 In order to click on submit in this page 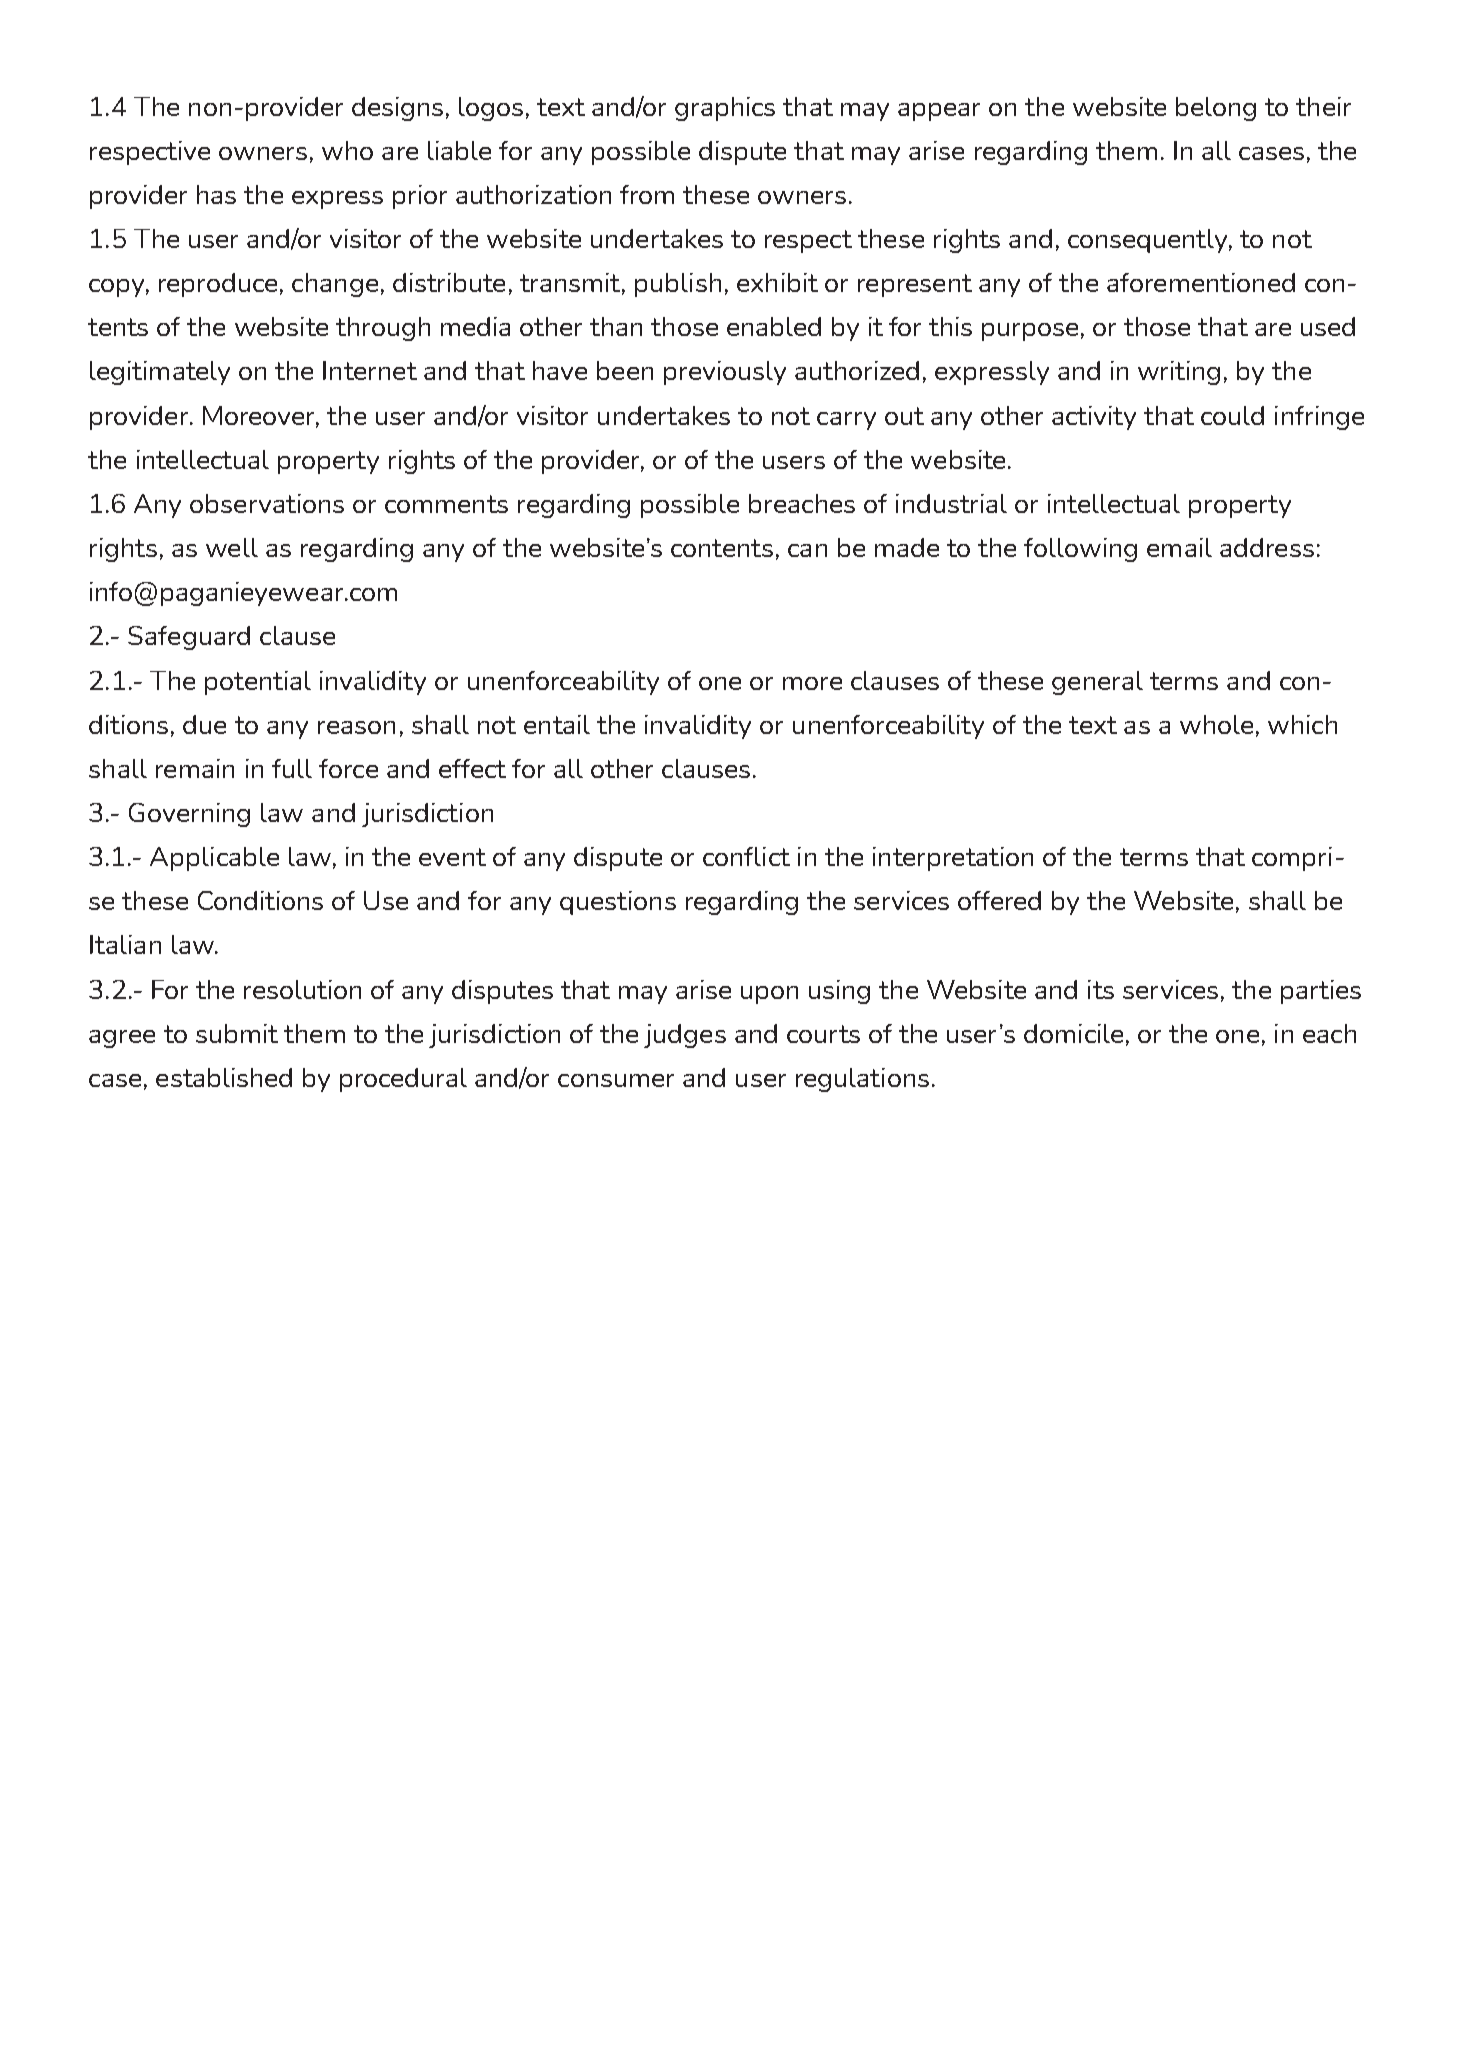, I will do `click(237, 1033)`.
